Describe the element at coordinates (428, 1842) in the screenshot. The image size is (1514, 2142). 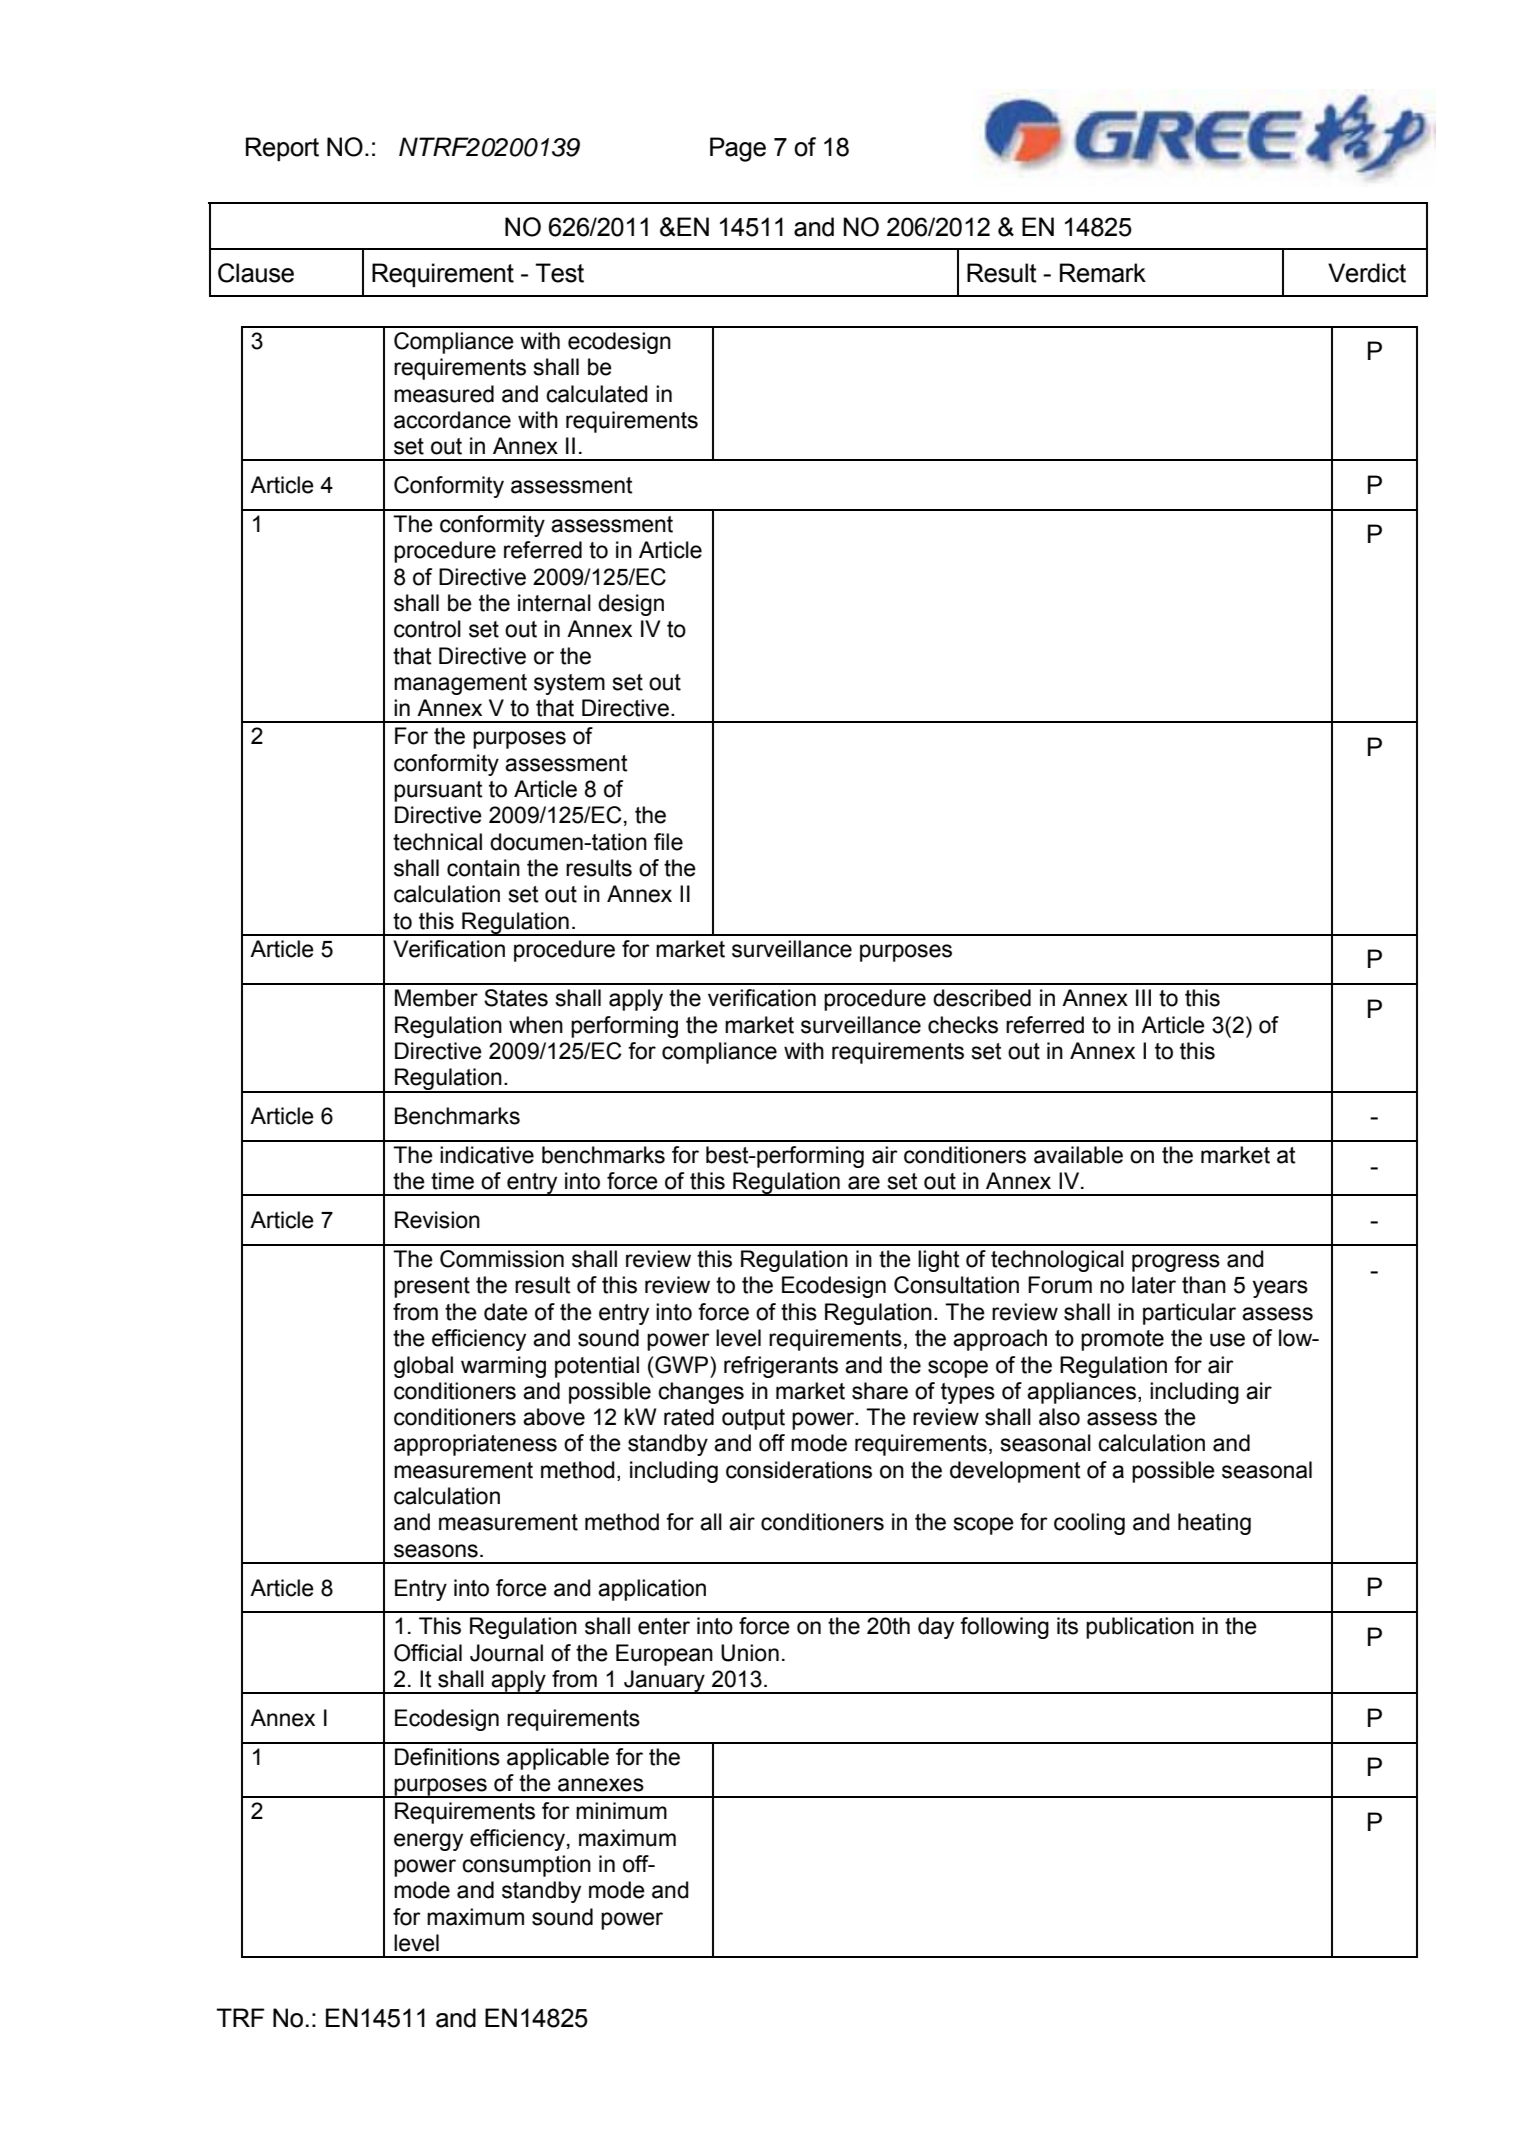
I see `energy` at that location.
